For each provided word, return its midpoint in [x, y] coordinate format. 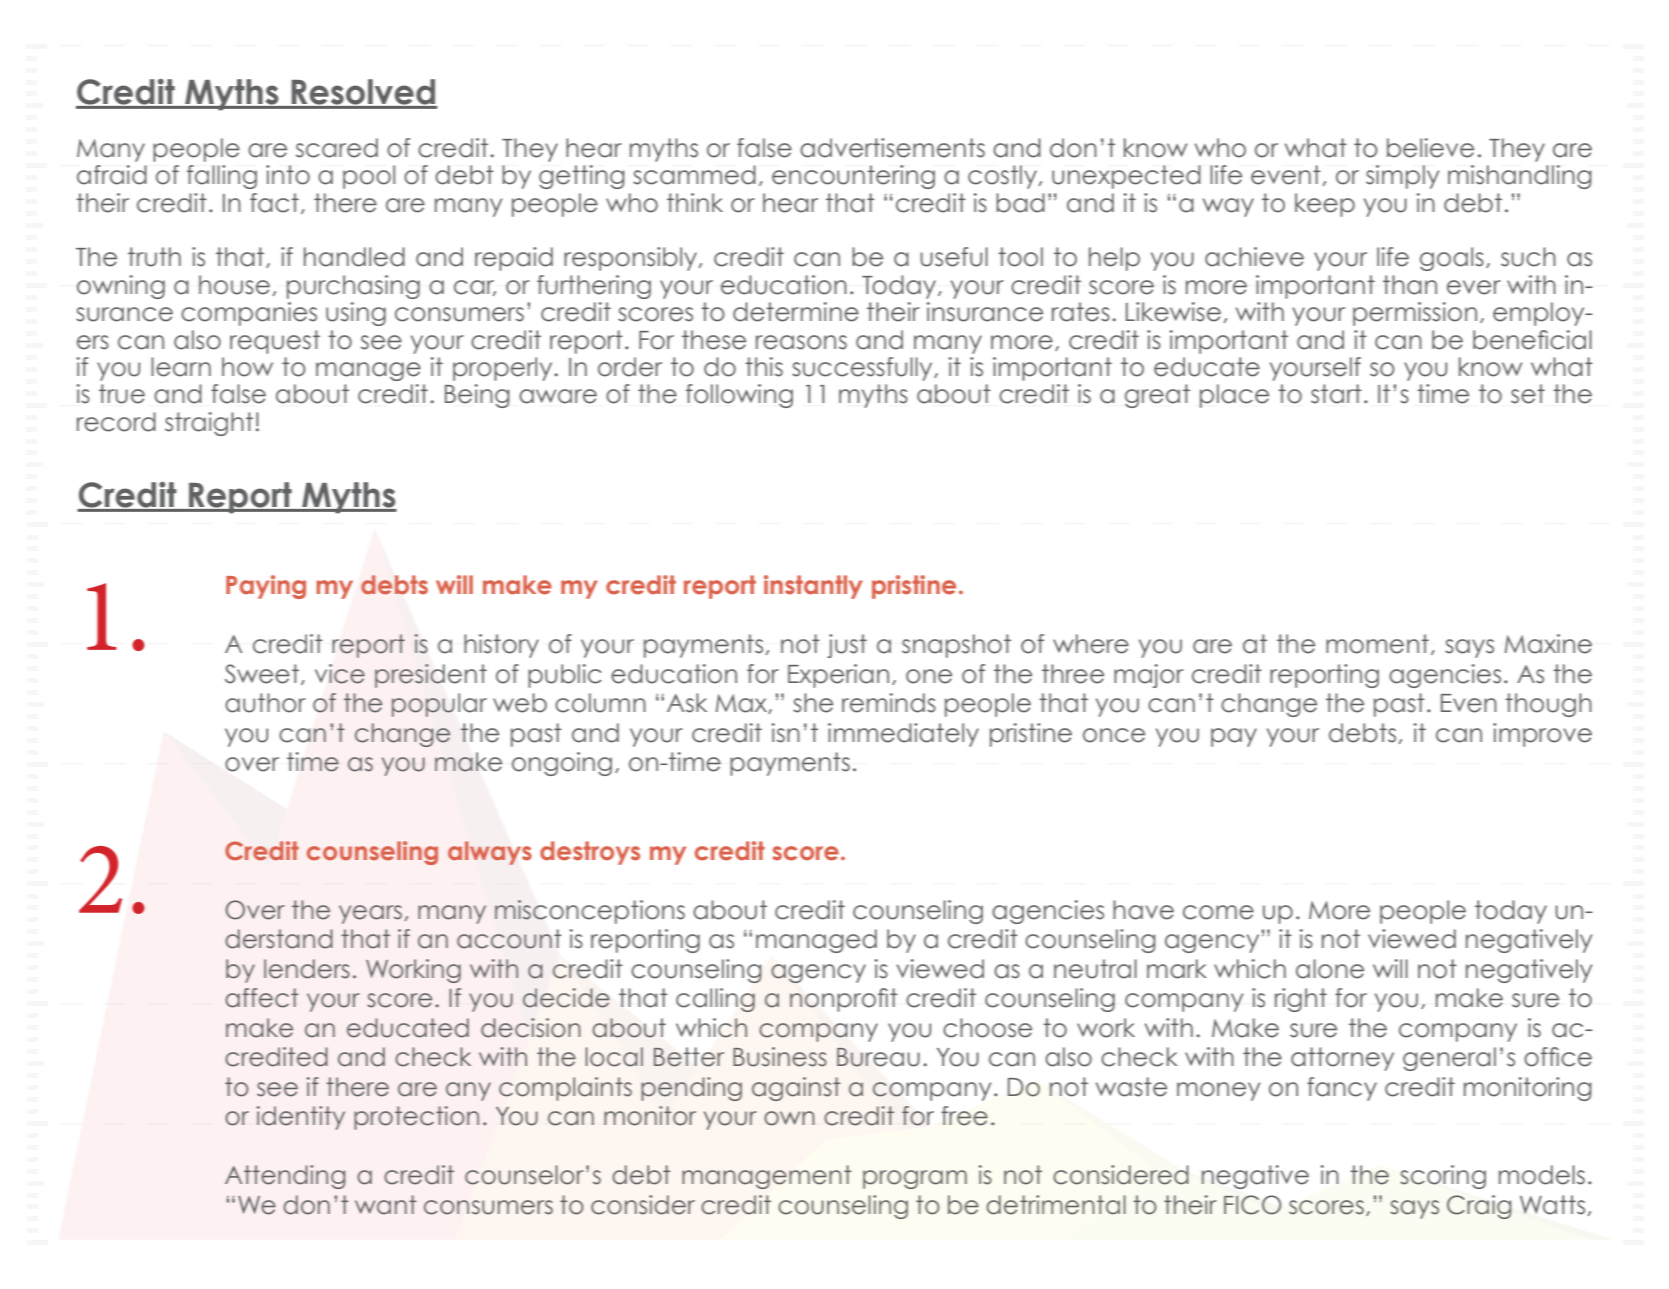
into [288, 175]
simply [1402, 177]
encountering [853, 177]
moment [1377, 644]
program [915, 1179]
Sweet [262, 674]
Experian [838, 676]
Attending [285, 1177]
